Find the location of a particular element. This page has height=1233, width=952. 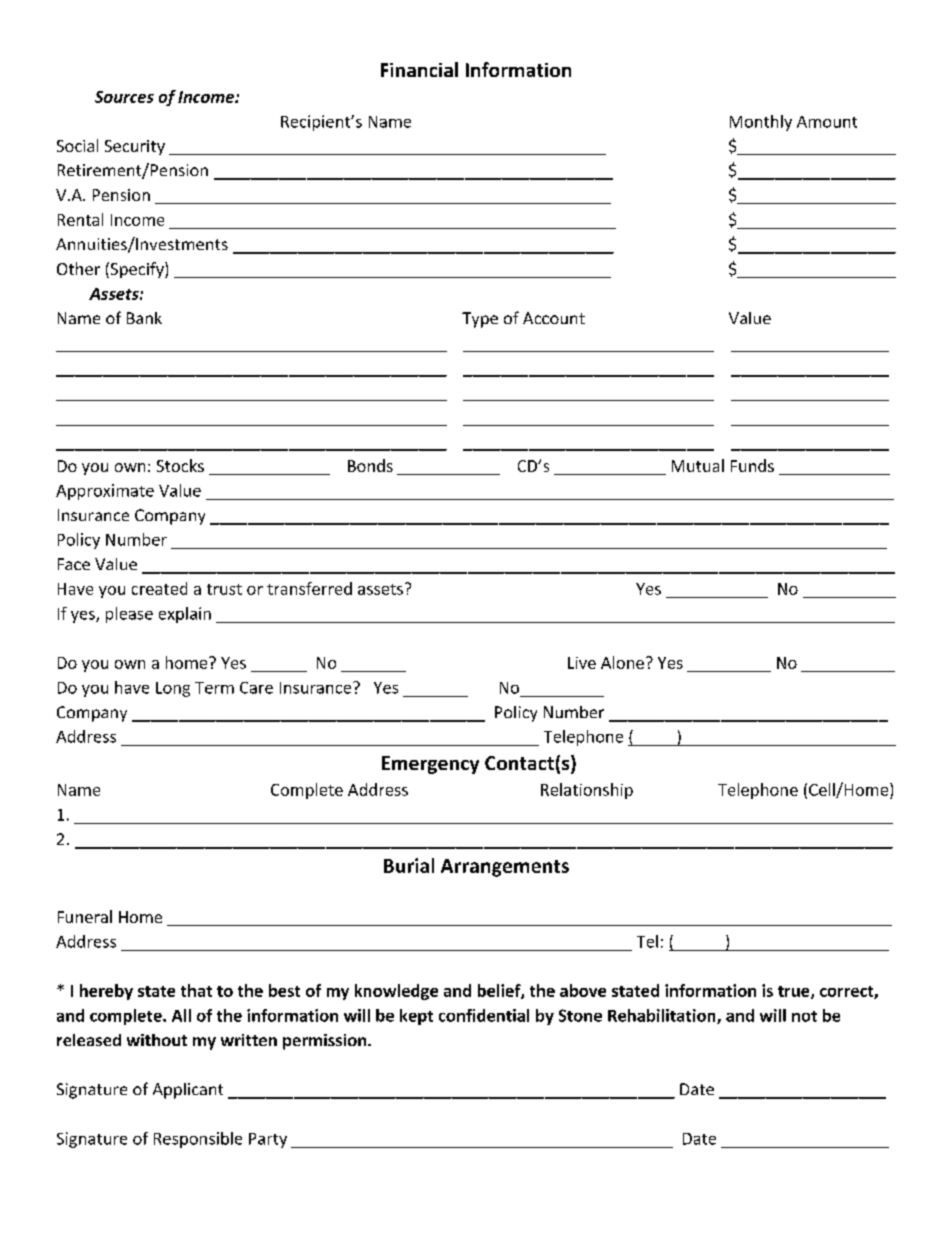

kept is located at coordinates (416, 1017).
